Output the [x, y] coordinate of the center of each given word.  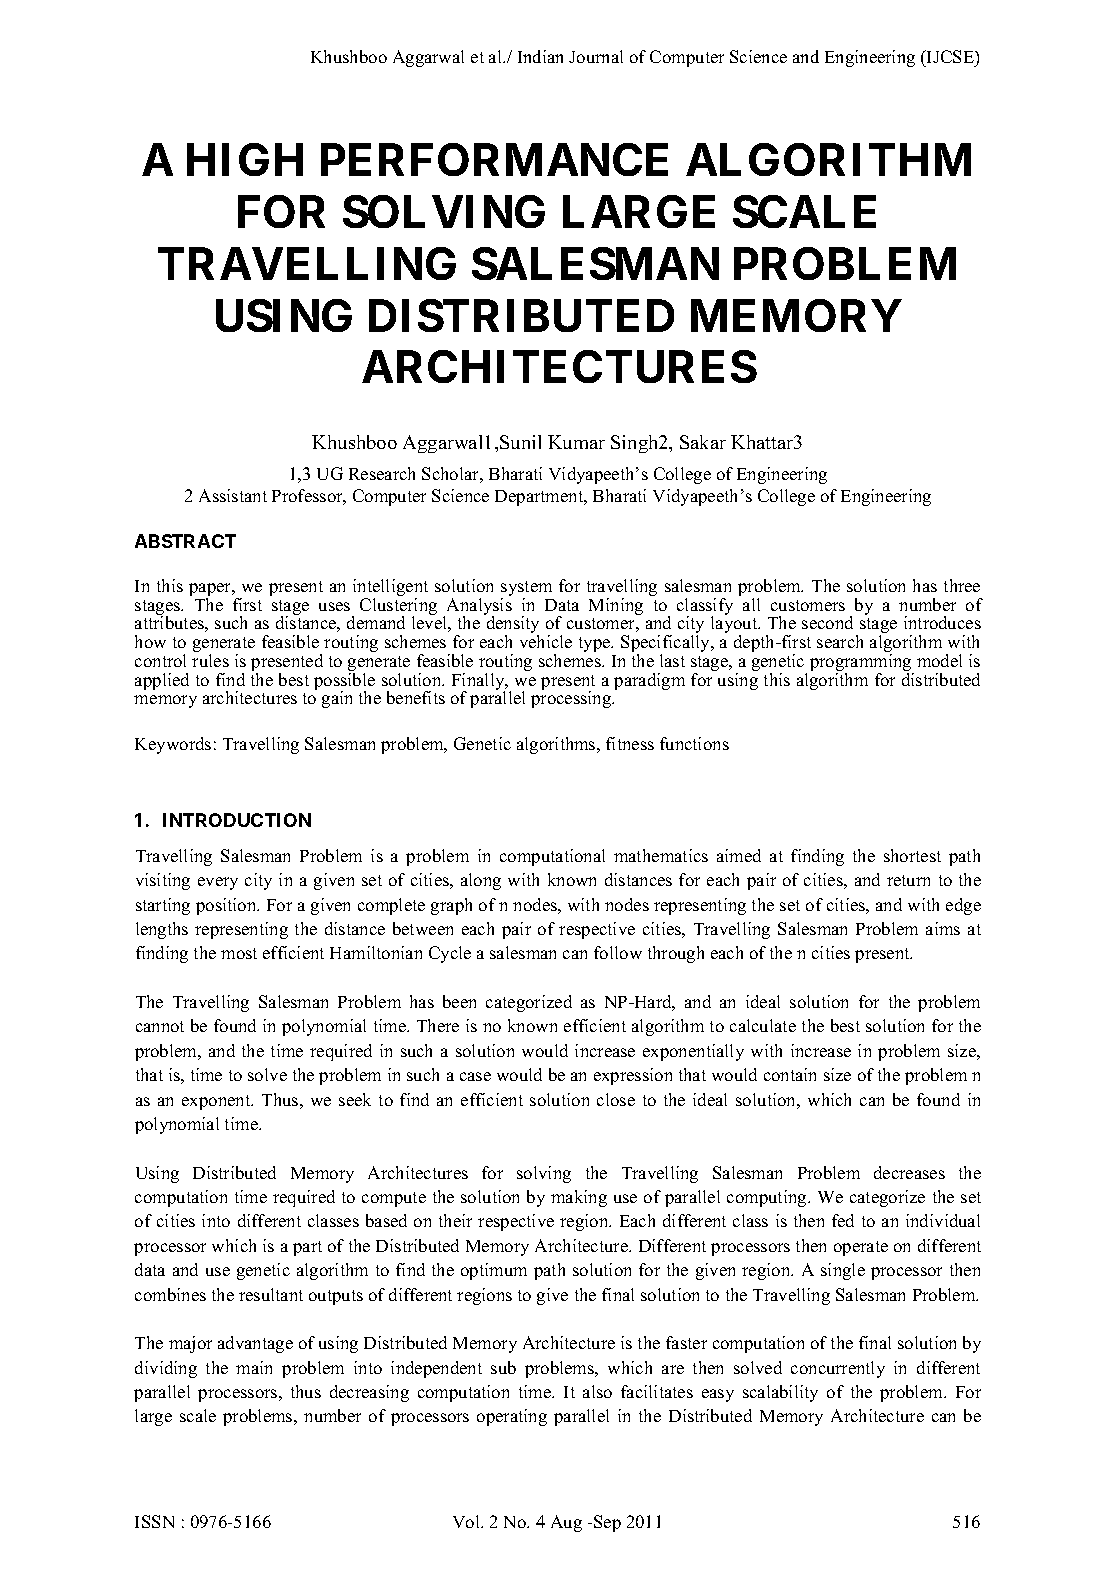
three [962, 585]
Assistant [233, 495]
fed [843, 1220]
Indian [540, 56]
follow [618, 952]
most [239, 953]
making [579, 1198]
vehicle [546, 641]
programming [862, 664]
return [908, 880]
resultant [271, 1294]
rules [210, 660]
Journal [596, 56]
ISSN [154, 1521]
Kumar [576, 442]
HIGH [245, 159]
